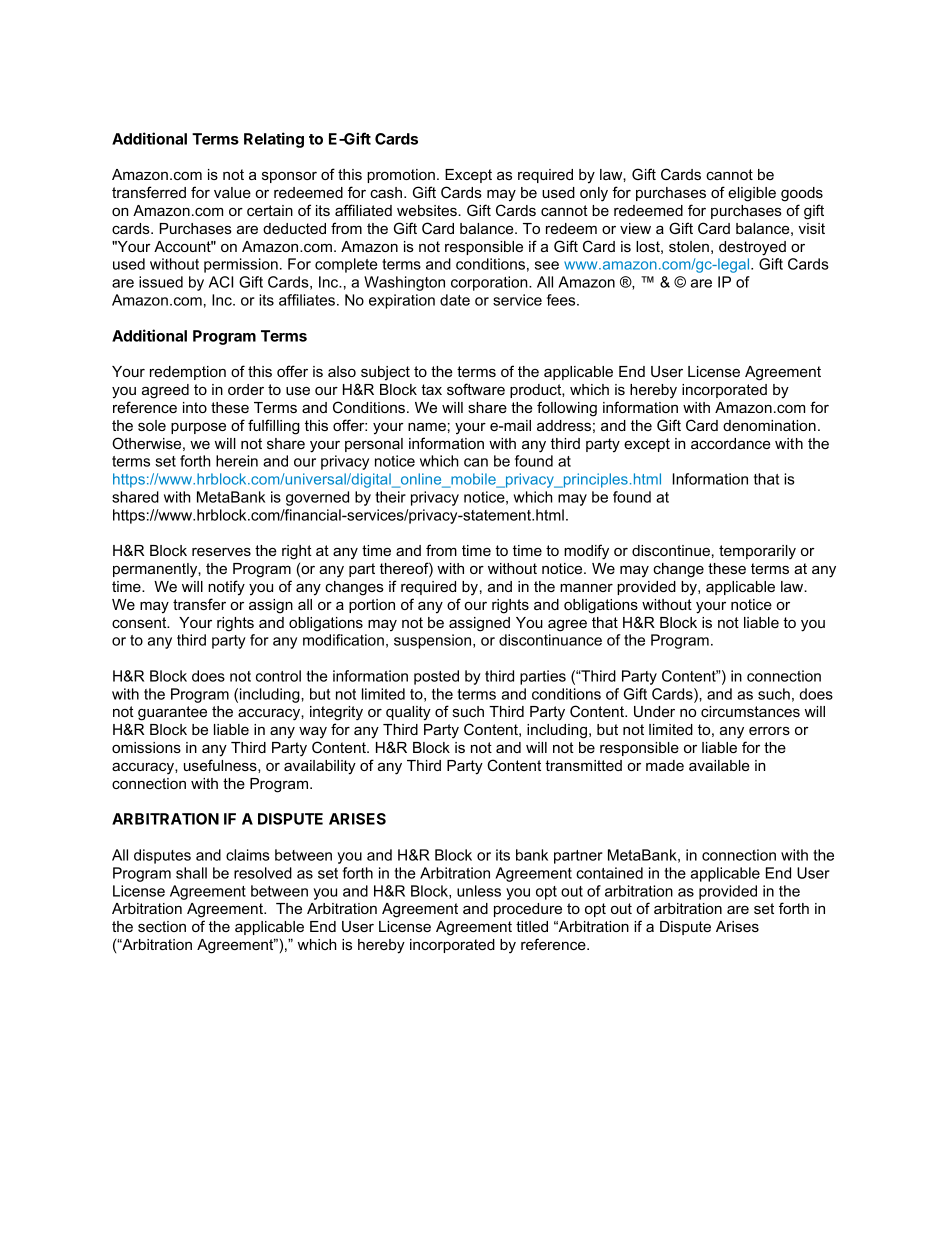  Describe the element at coordinates (401, 176) in the screenshot. I see `promotion` at that location.
